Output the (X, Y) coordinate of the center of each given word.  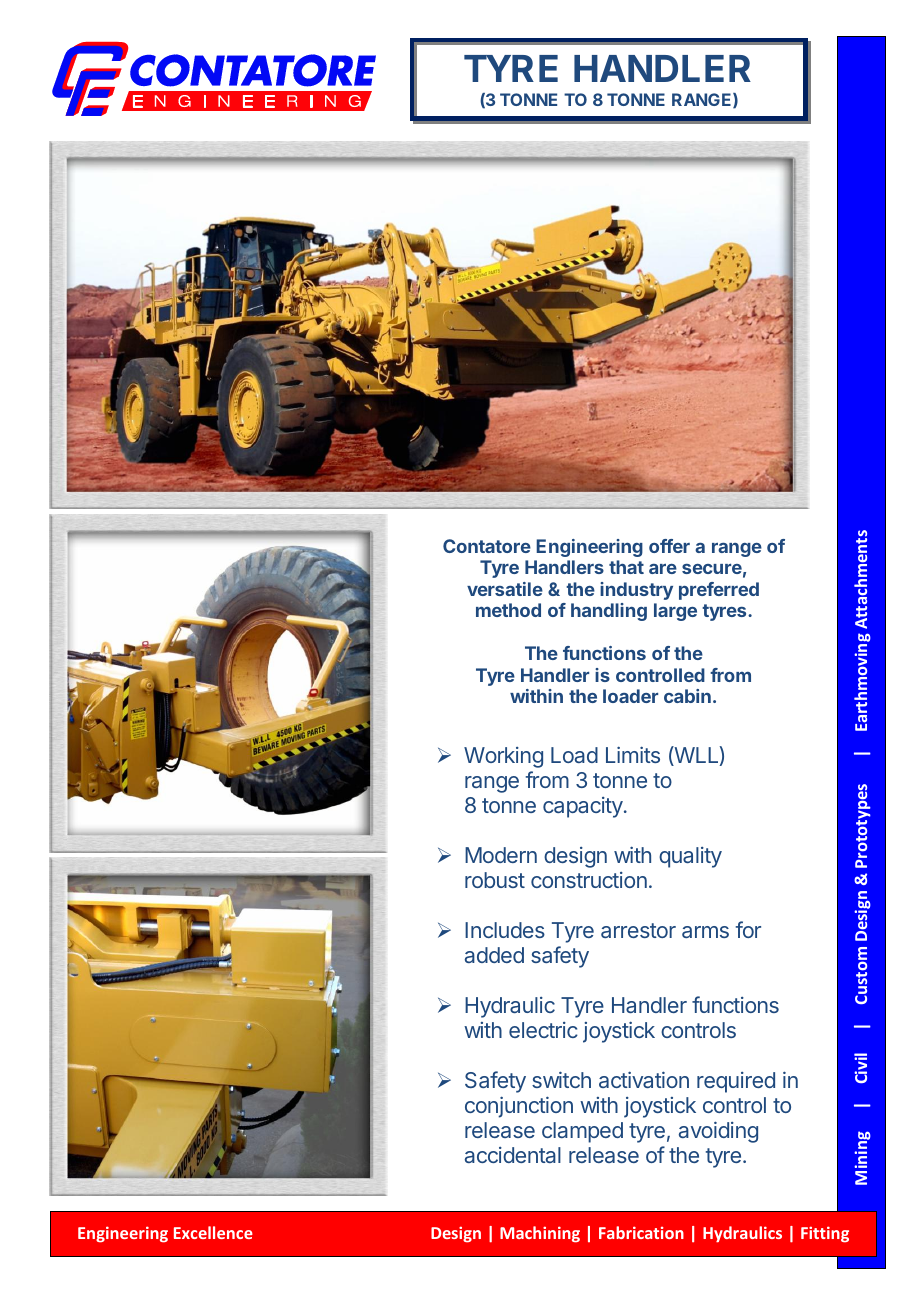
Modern (501, 855)
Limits (633, 754)
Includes (505, 930)
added (494, 955)
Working (503, 757)
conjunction (519, 1107)
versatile (505, 589)
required (736, 1082)
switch (561, 1079)
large (675, 612)
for (748, 929)
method (508, 610)
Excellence (213, 1232)
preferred (719, 591)
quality (690, 857)
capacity (583, 807)
